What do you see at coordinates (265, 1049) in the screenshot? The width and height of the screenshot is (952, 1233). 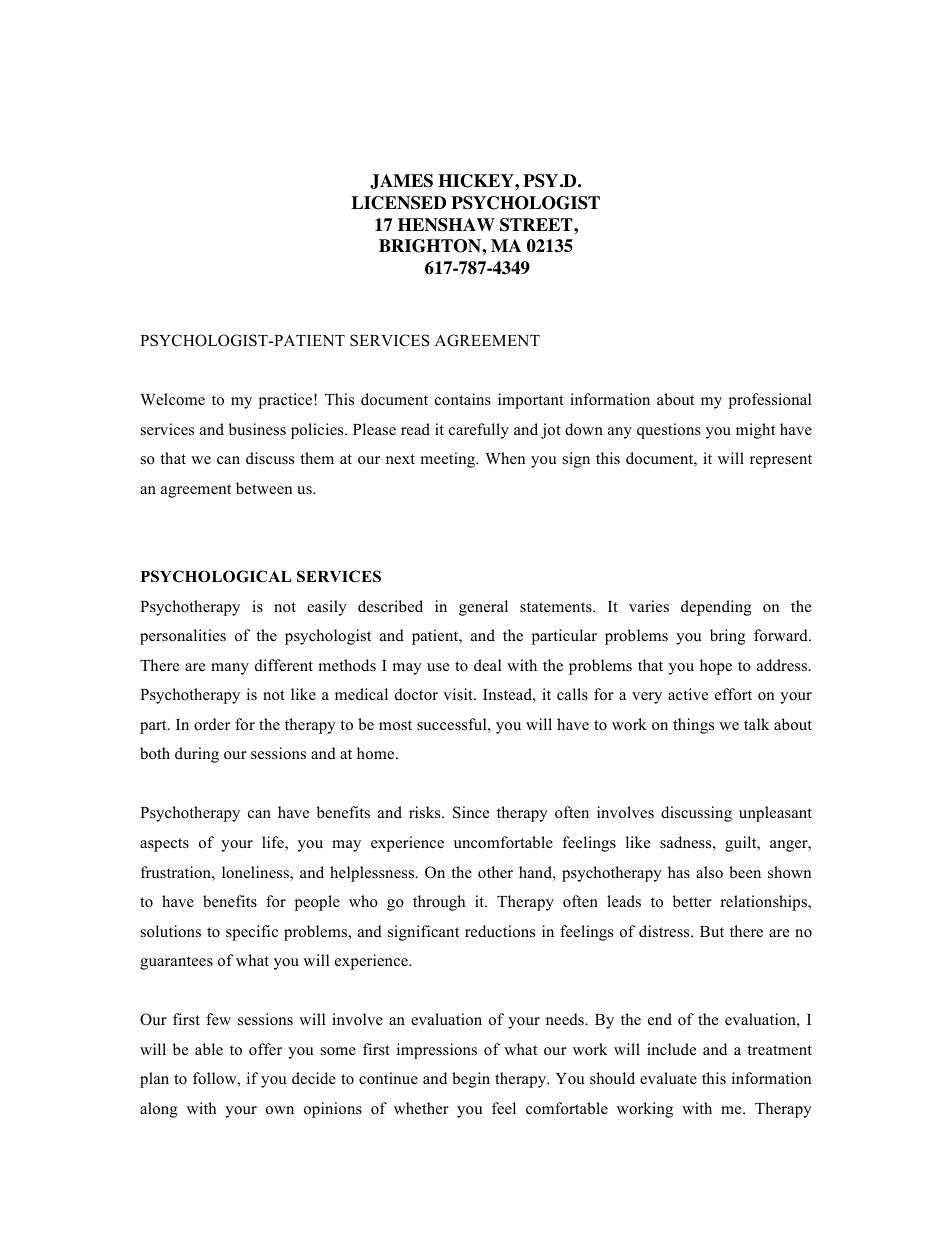 I see `offer` at bounding box center [265, 1049].
